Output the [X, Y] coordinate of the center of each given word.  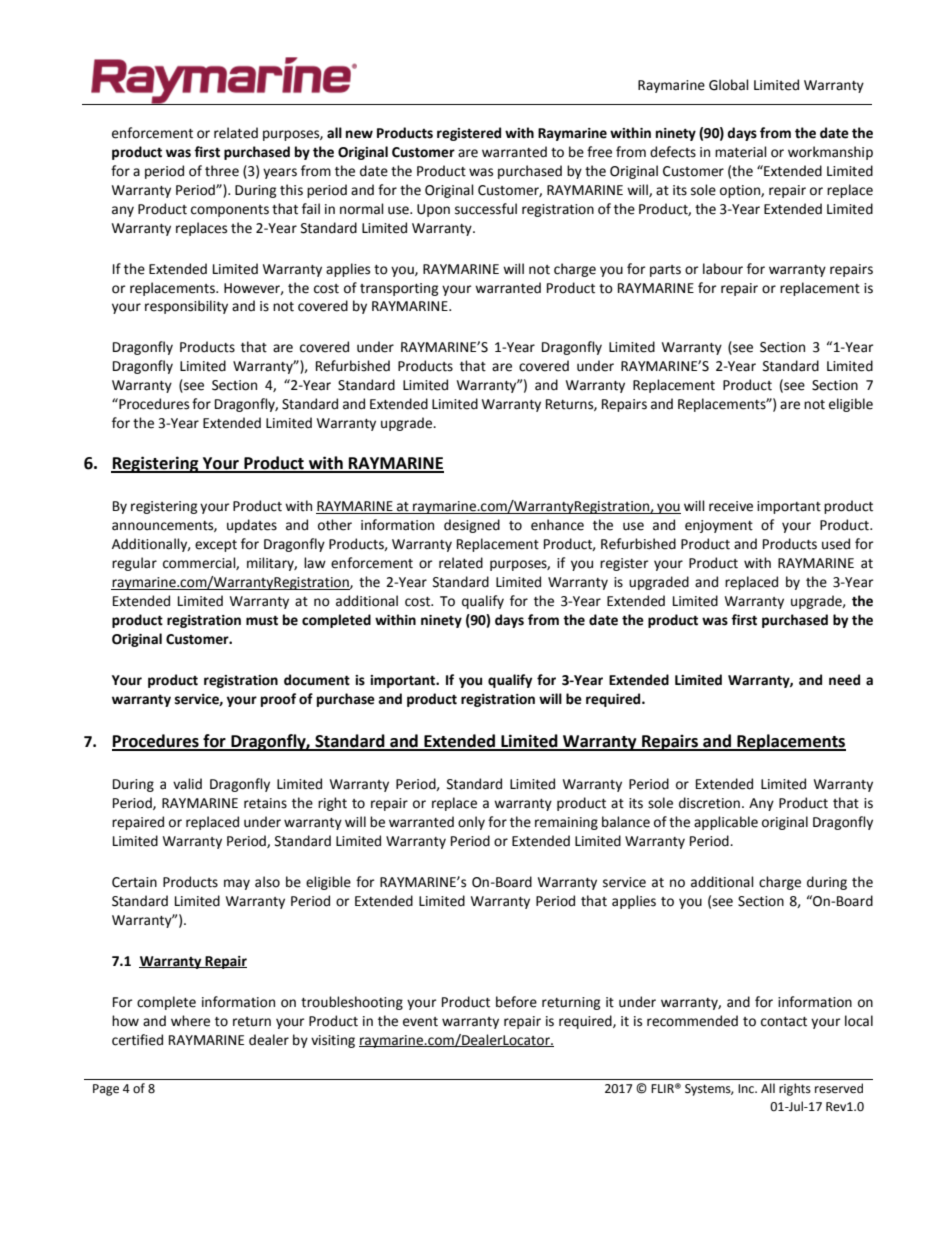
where [190, 1021]
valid [187, 784]
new [359, 134]
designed [472, 526]
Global [729, 85]
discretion [709, 803]
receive [731, 506]
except [216, 546]
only [471, 823]
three [222, 171]
